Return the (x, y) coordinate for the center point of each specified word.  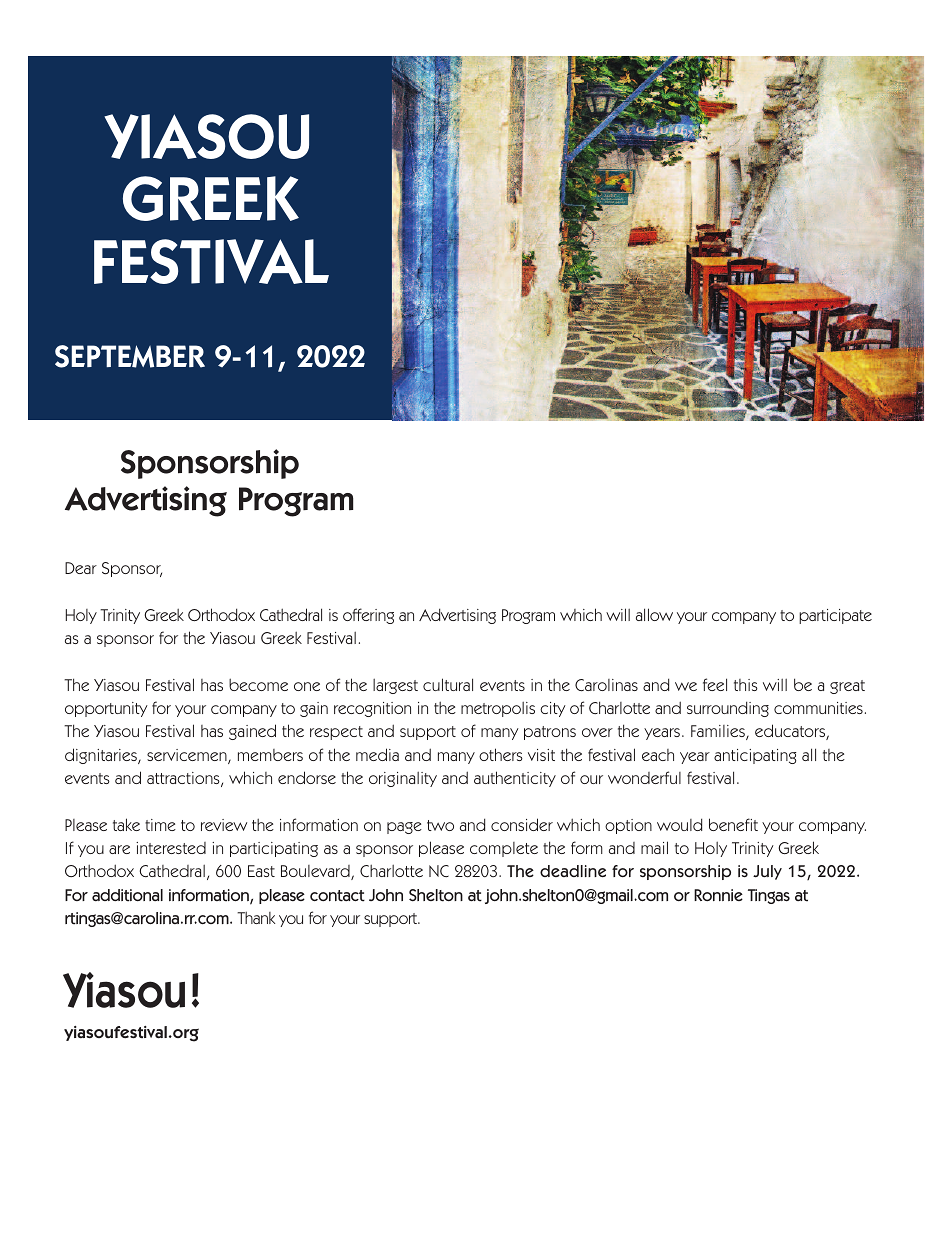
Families (719, 732)
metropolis (498, 709)
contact (337, 896)
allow (654, 614)
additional (127, 895)
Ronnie (718, 895)
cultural (448, 684)
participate (835, 616)
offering (368, 616)
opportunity (106, 709)
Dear (81, 568)
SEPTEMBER (130, 356)
